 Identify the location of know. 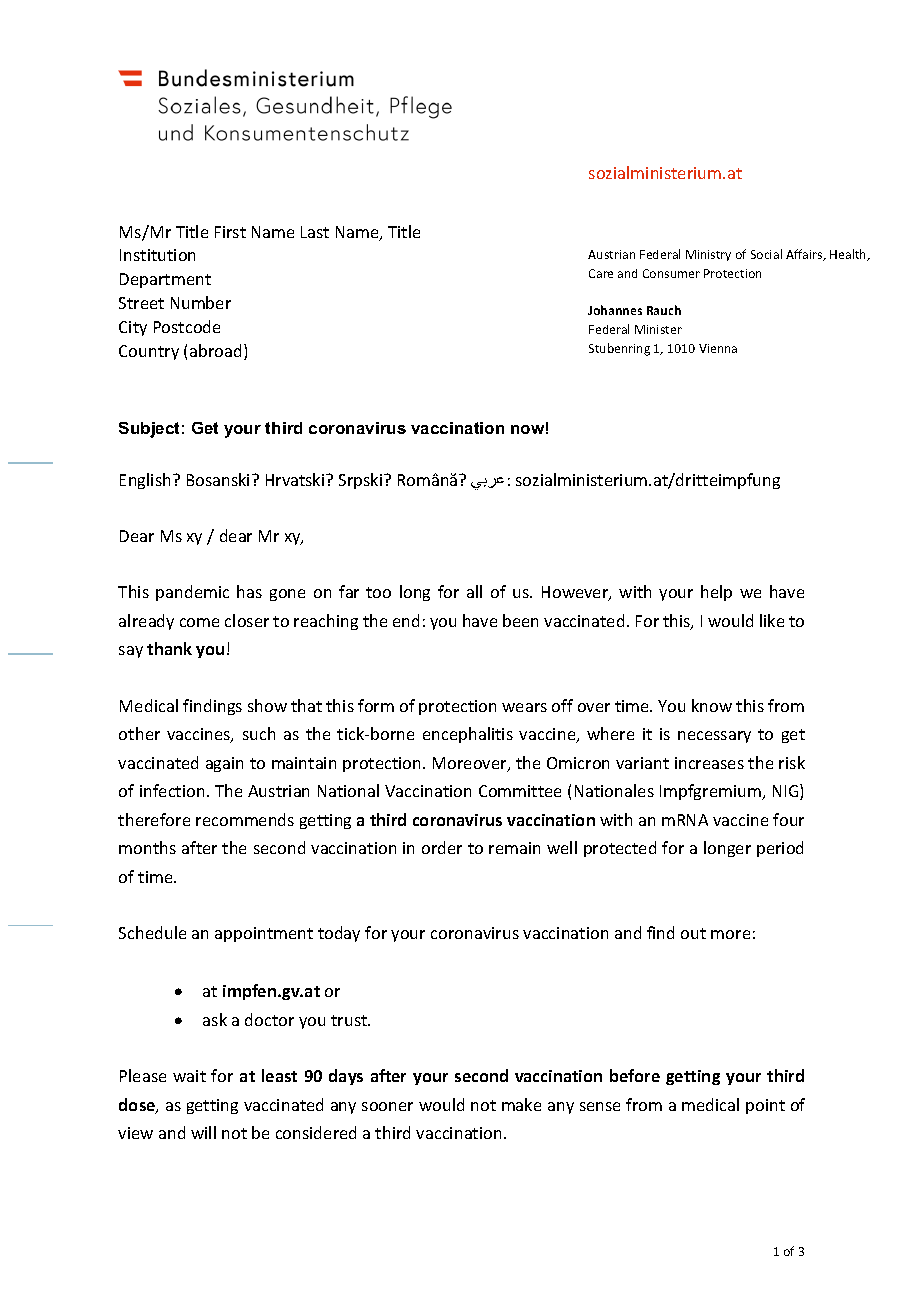
(712, 705).
